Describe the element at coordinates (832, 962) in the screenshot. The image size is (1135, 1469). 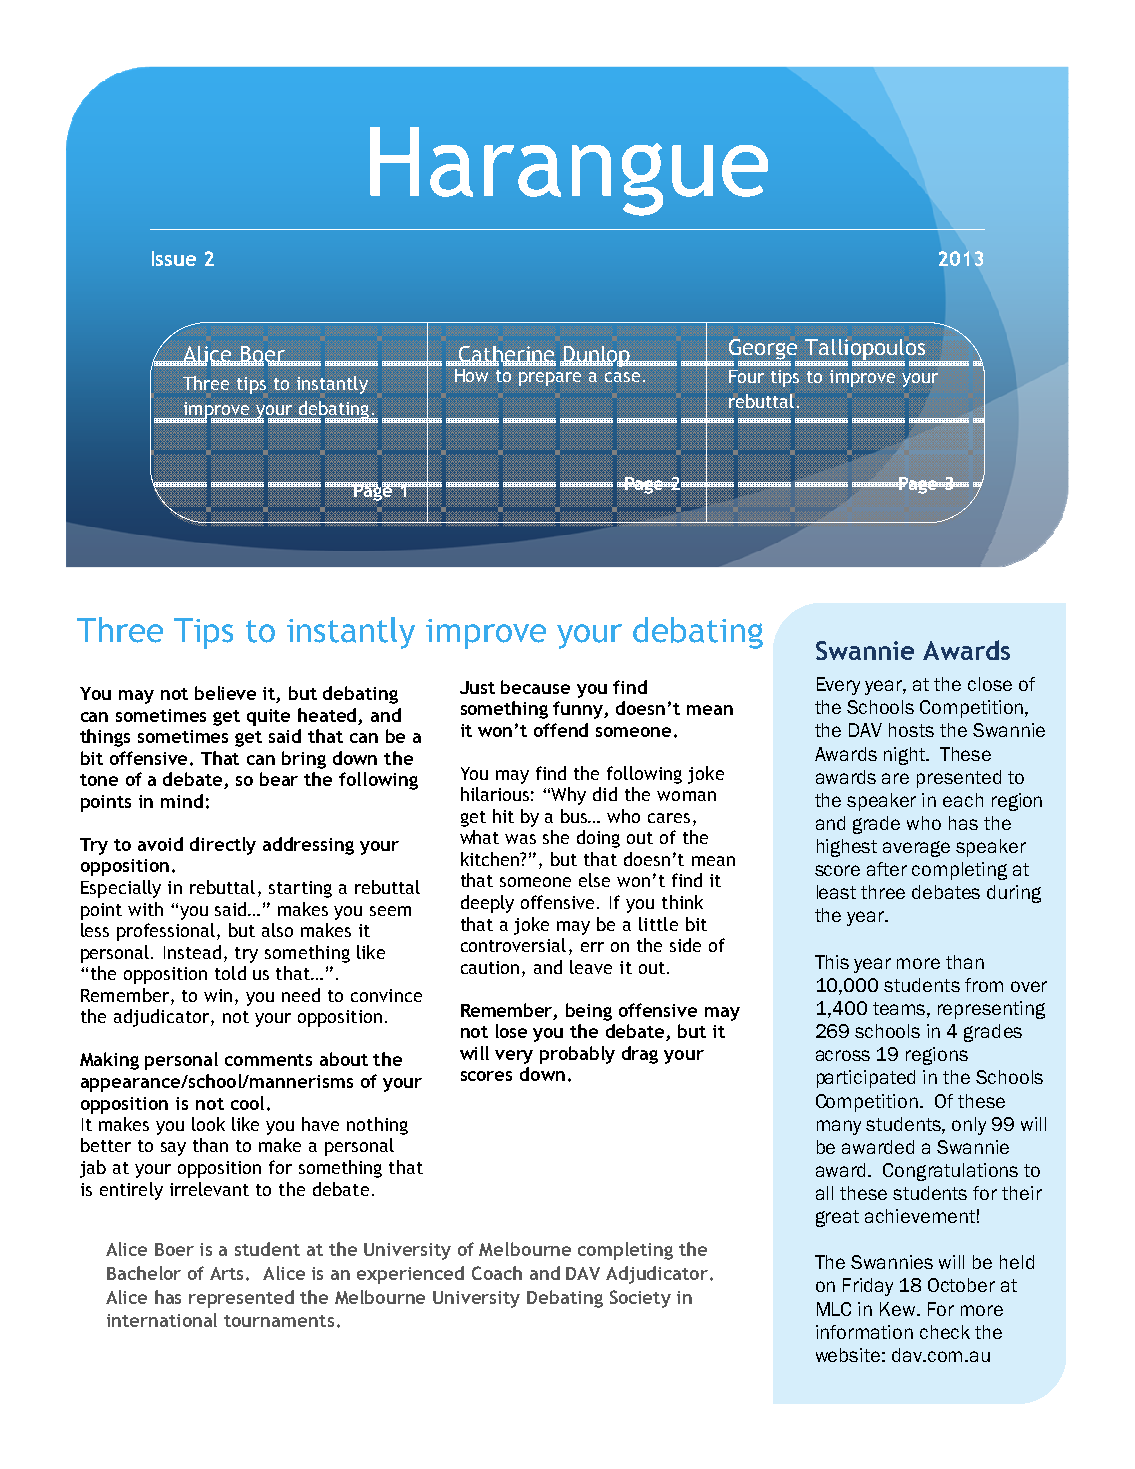
I see `This` at that location.
